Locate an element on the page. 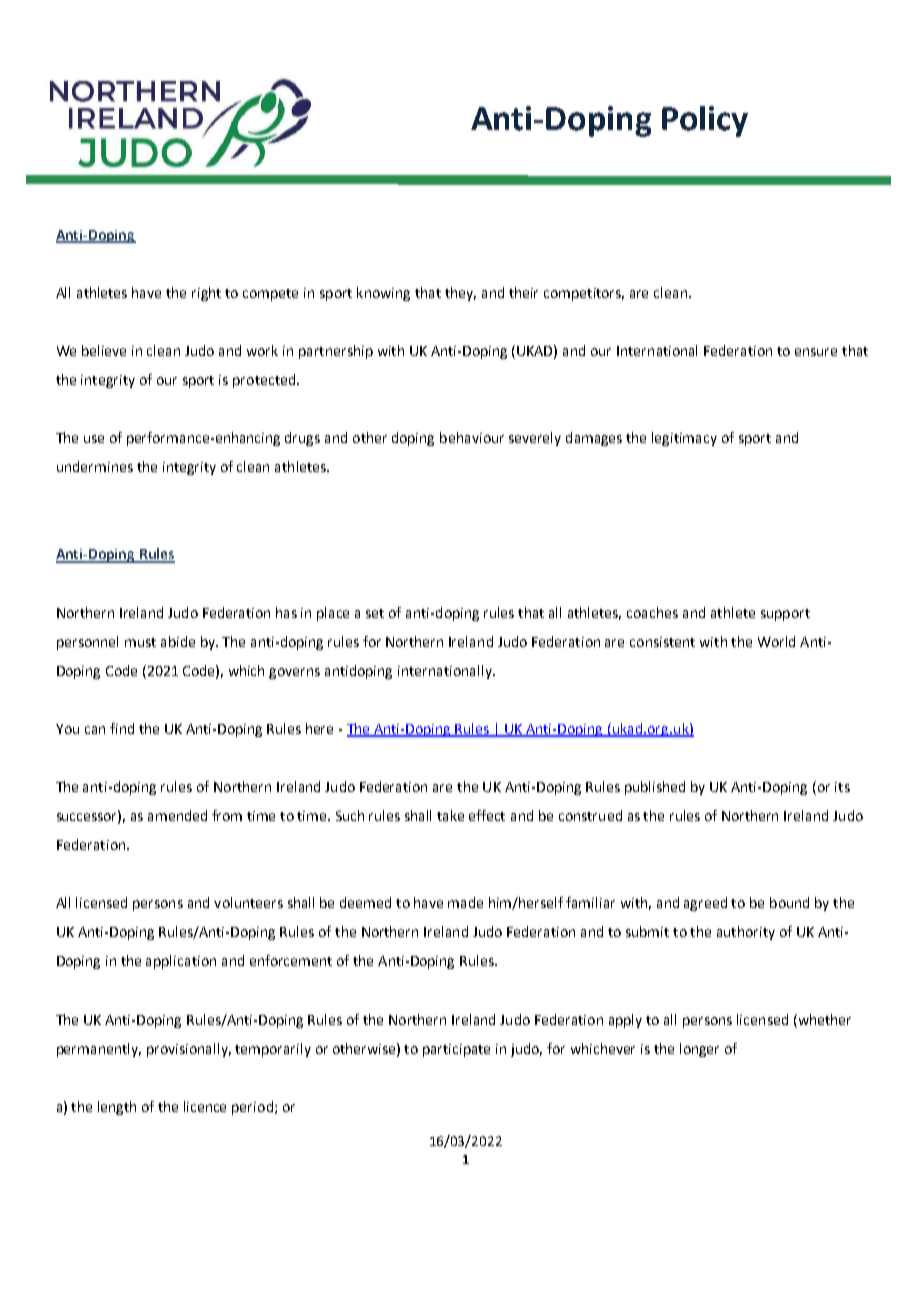 The width and height of the document is (924, 1308). take is located at coordinates (450, 815).
